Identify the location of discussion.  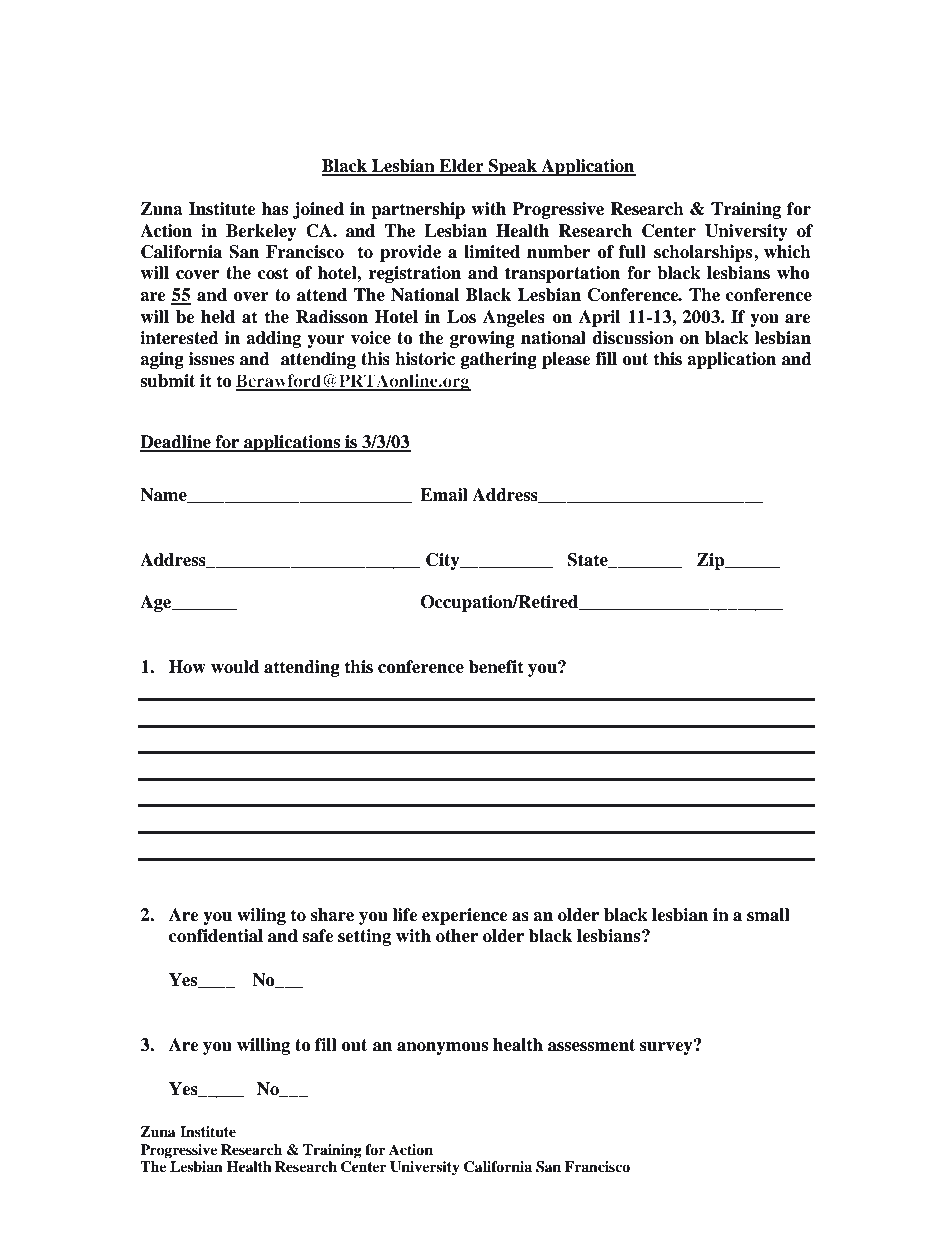
(633, 338).
